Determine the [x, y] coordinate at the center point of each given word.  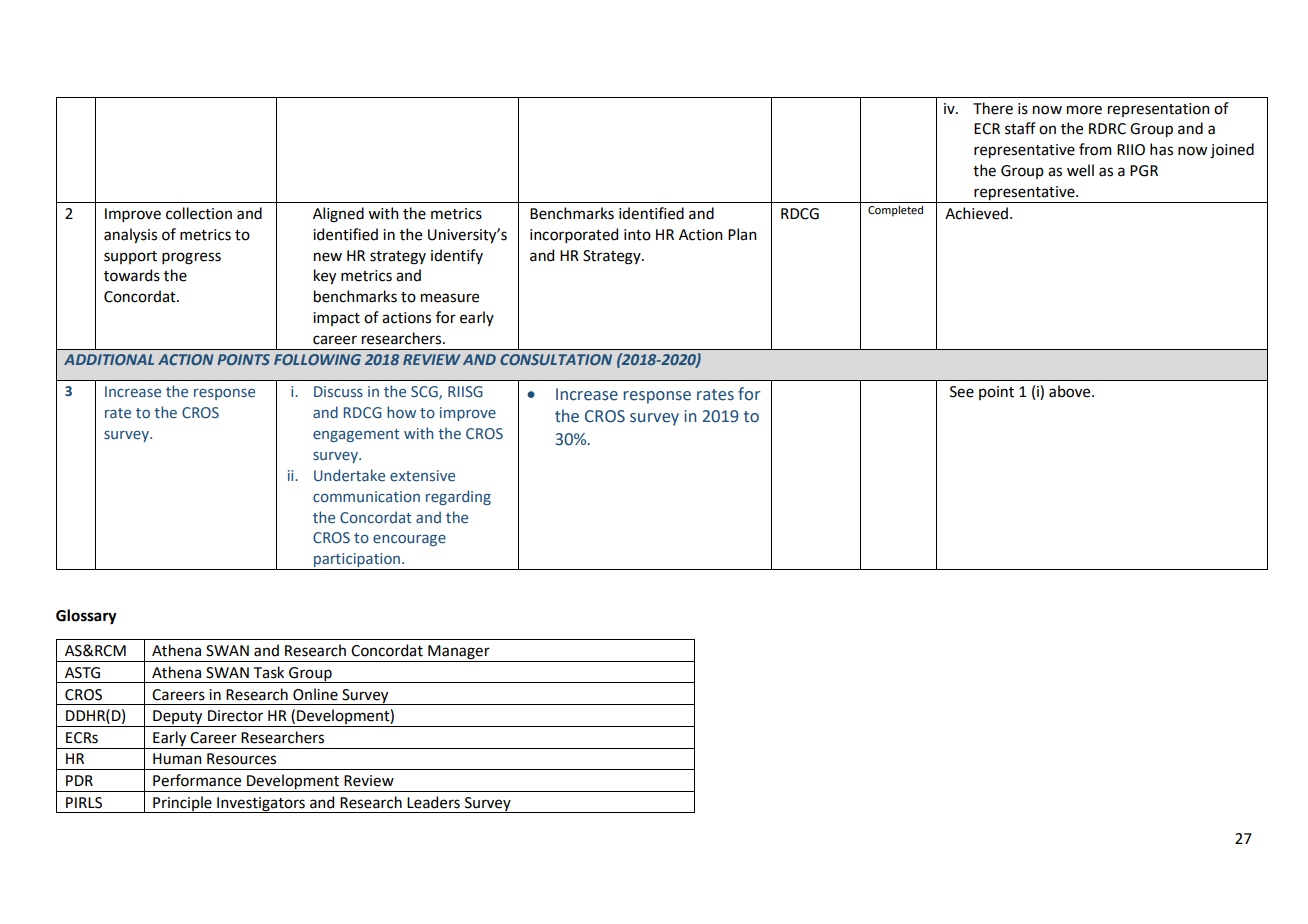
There [993, 108]
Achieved [976, 213]
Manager [459, 653]
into [637, 235]
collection [199, 213]
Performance [197, 780]
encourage [409, 540]
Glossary [86, 617]
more [1084, 110]
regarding [458, 497]
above [1071, 391]
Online [315, 694]
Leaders [433, 802]
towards [132, 275]
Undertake [349, 475]
